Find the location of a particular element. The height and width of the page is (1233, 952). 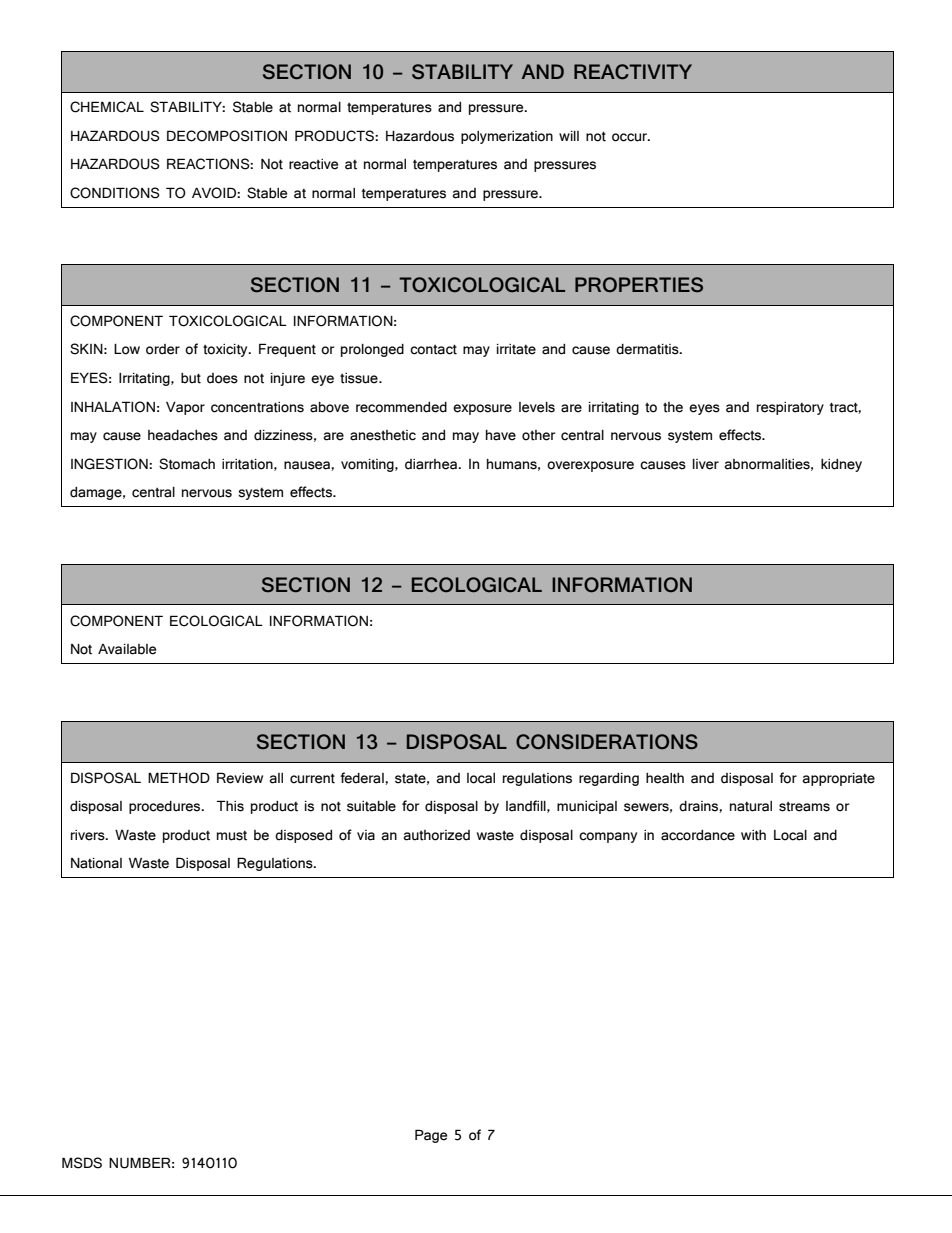

polymerization is located at coordinates (507, 137).
